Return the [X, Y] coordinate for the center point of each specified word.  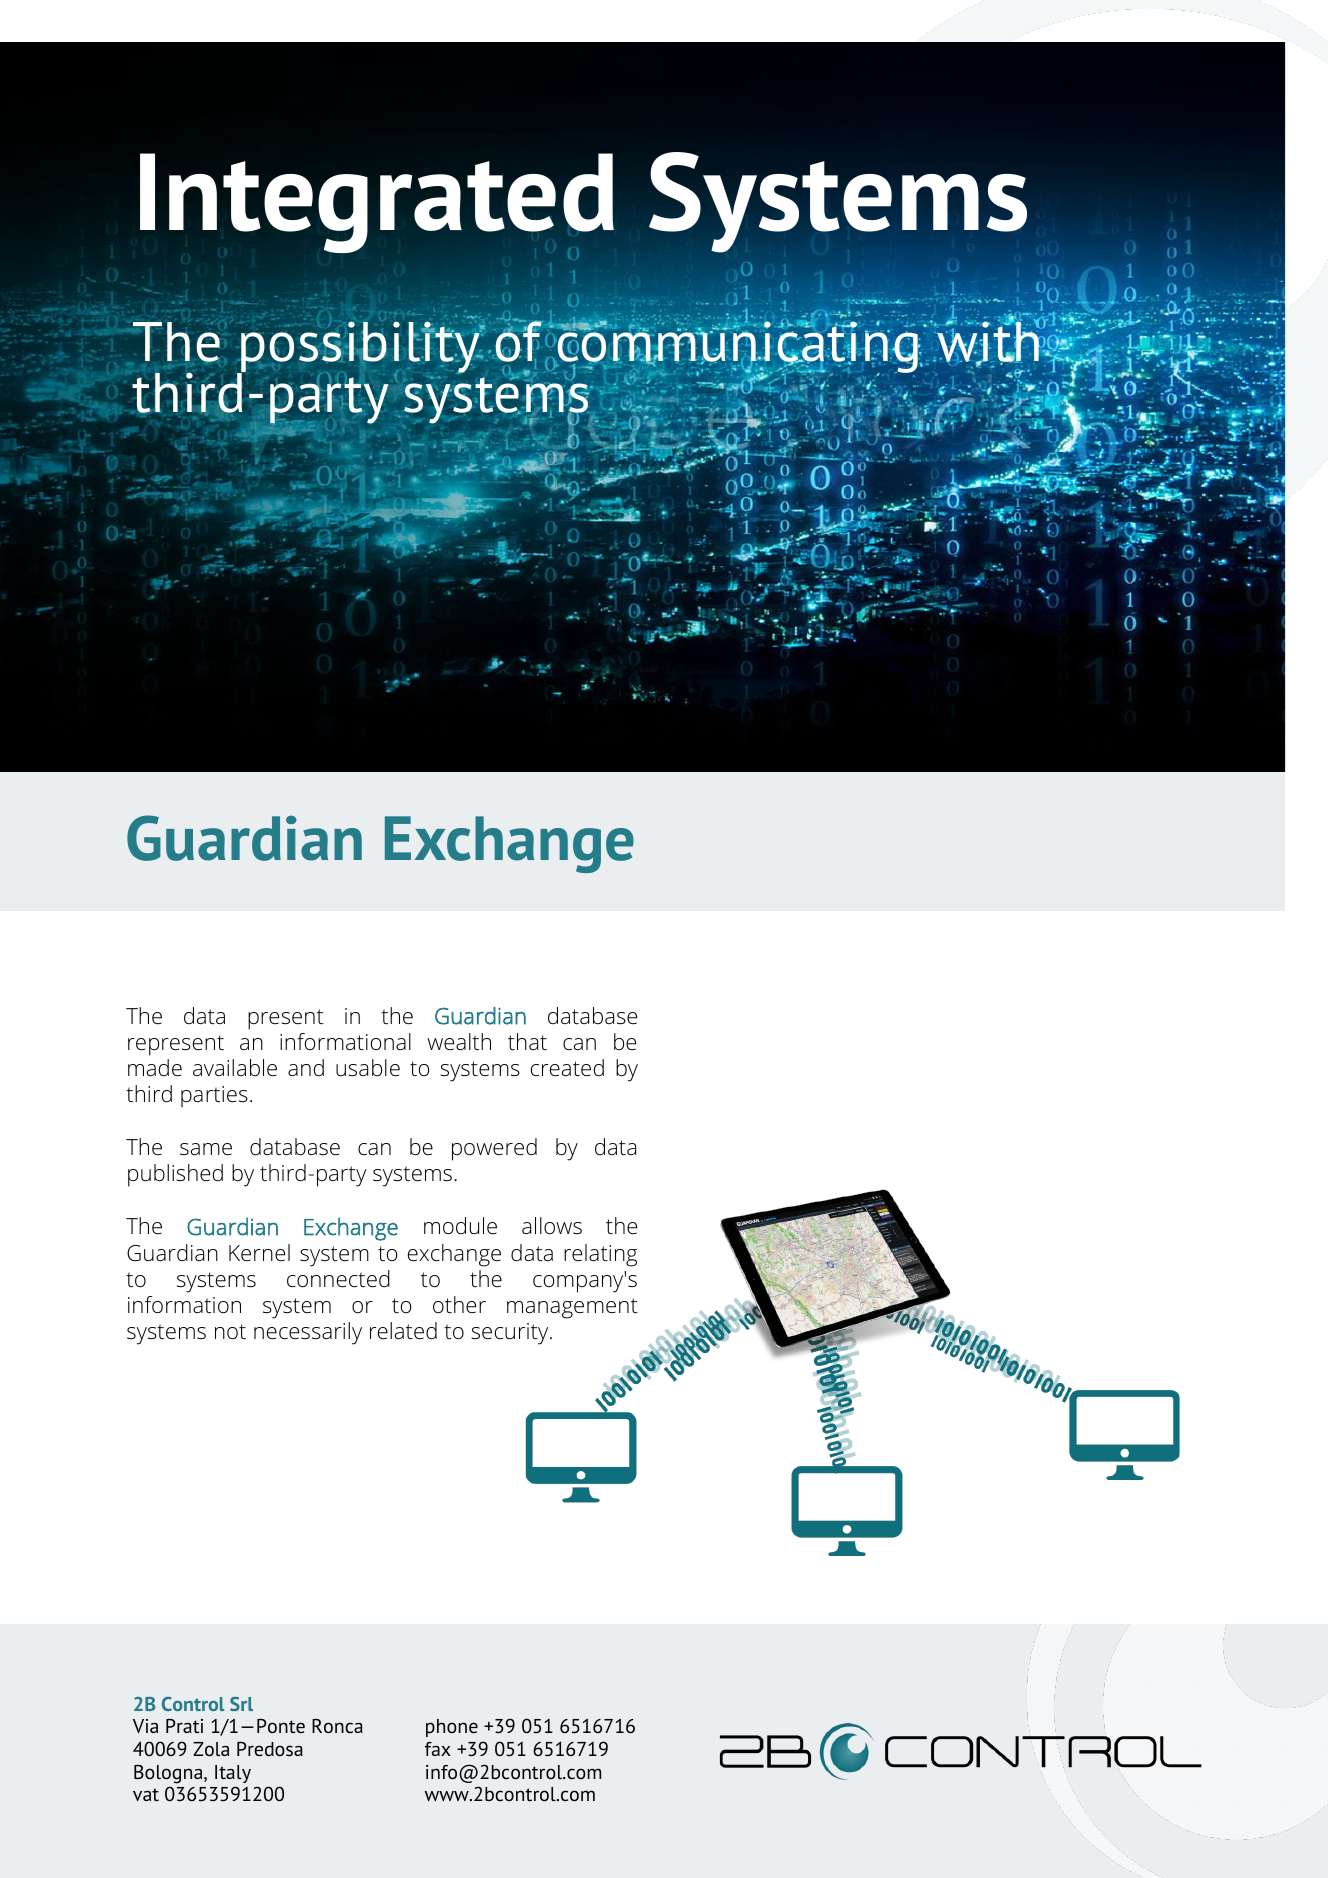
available [235, 1068]
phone [452, 1728]
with [988, 342]
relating [600, 1255]
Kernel [259, 1253]
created [567, 1068]
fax [438, 1749]
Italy [233, 1774]
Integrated [377, 204]
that [527, 1041]
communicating [738, 347]
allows [552, 1225]
